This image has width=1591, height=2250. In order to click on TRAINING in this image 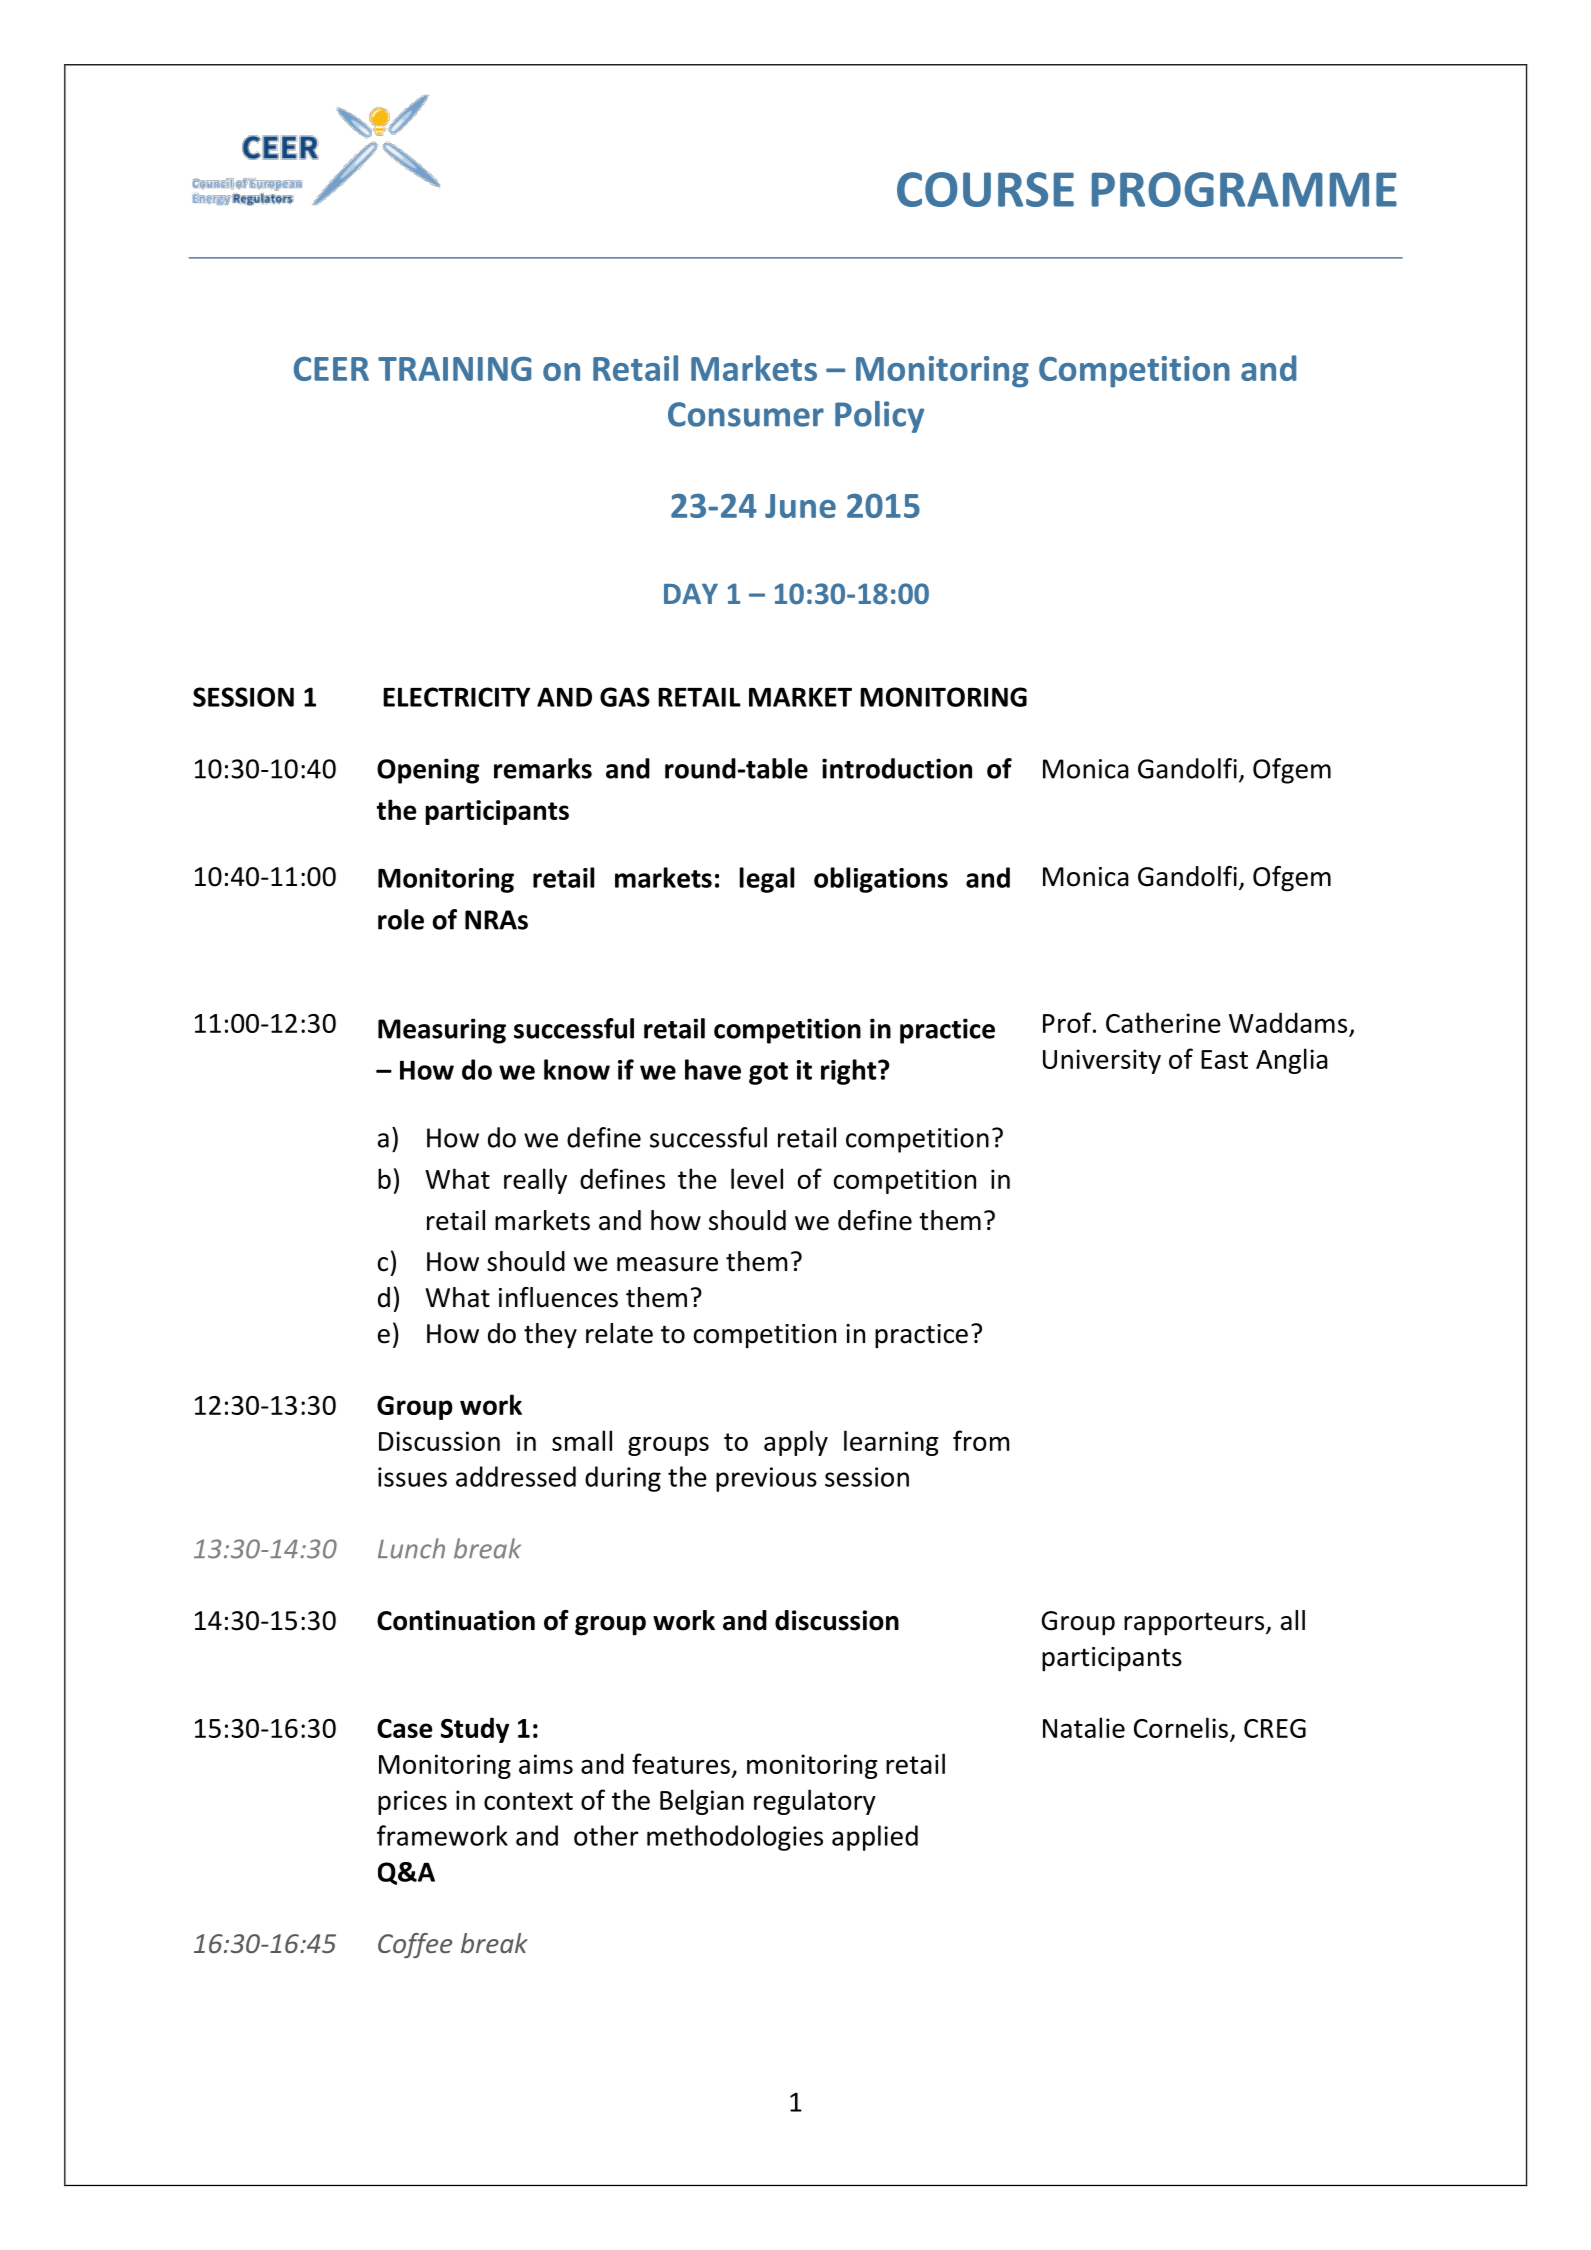, I will do `click(454, 368)`.
